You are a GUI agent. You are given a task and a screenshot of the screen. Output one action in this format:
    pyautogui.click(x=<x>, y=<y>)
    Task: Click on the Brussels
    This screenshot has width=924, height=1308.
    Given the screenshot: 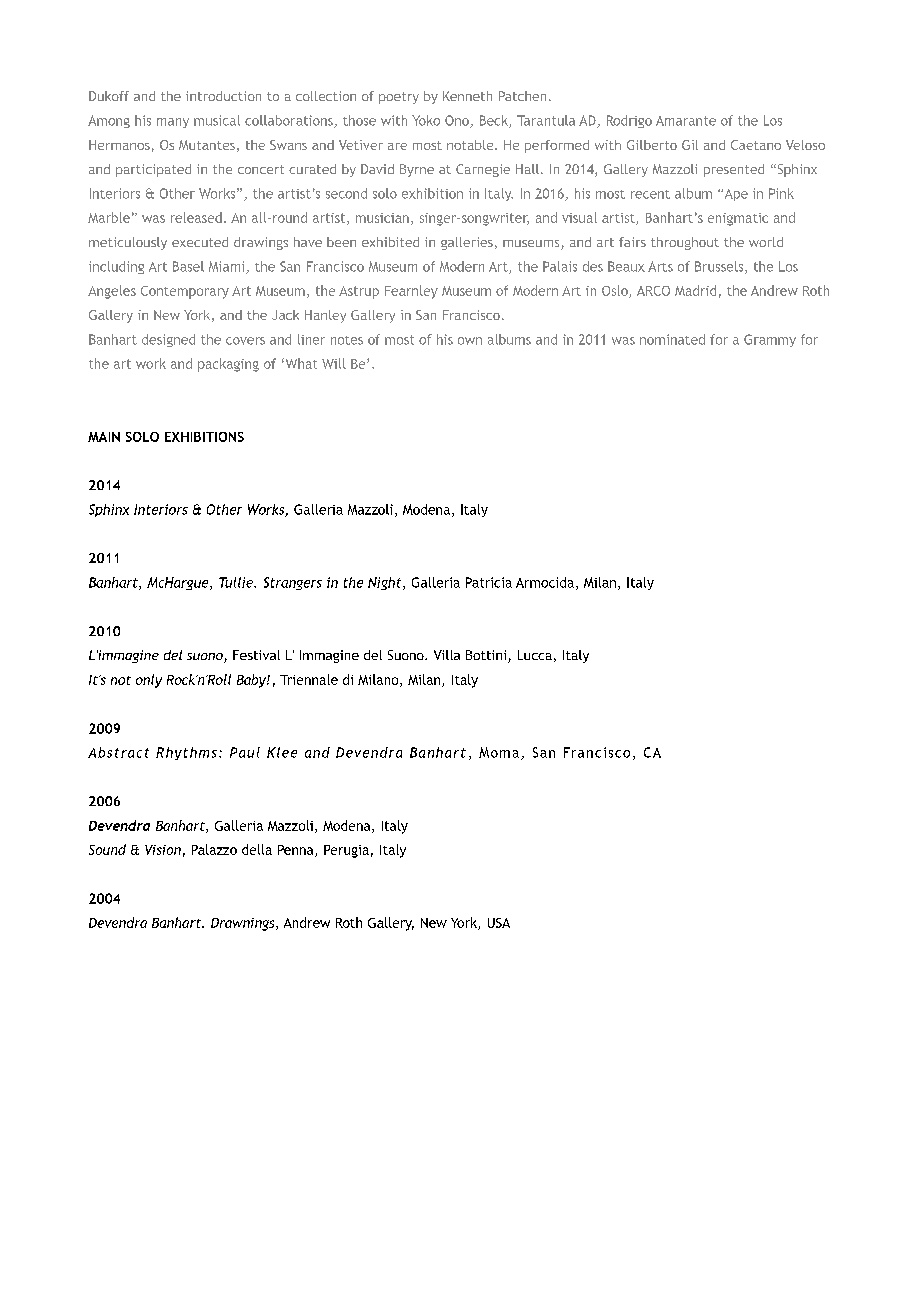 What is the action you would take?
    pyautogui.click(x=720, y=267)
